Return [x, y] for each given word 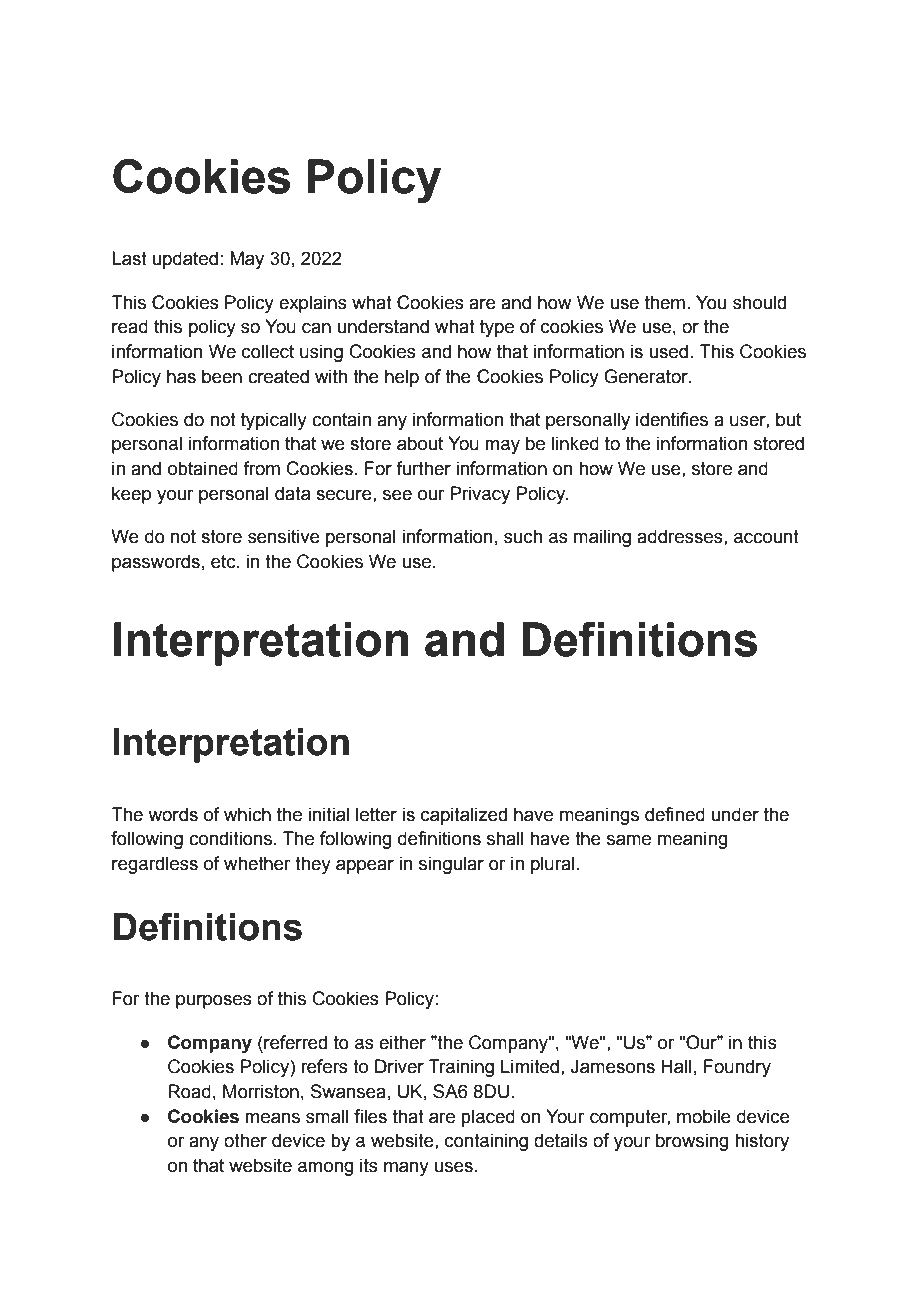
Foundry [737, 1068]
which [247, 814]
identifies [672, 419]
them [665, 302]
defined [675, 814]
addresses [681, 536]
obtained [203, 468]
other [245, 1140]
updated [185, 260]
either [402, 1042]
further [423, 468]
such [523, 536]
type [497, 328]
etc [224, 562]
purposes [214, 1002]
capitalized [464, 816]
